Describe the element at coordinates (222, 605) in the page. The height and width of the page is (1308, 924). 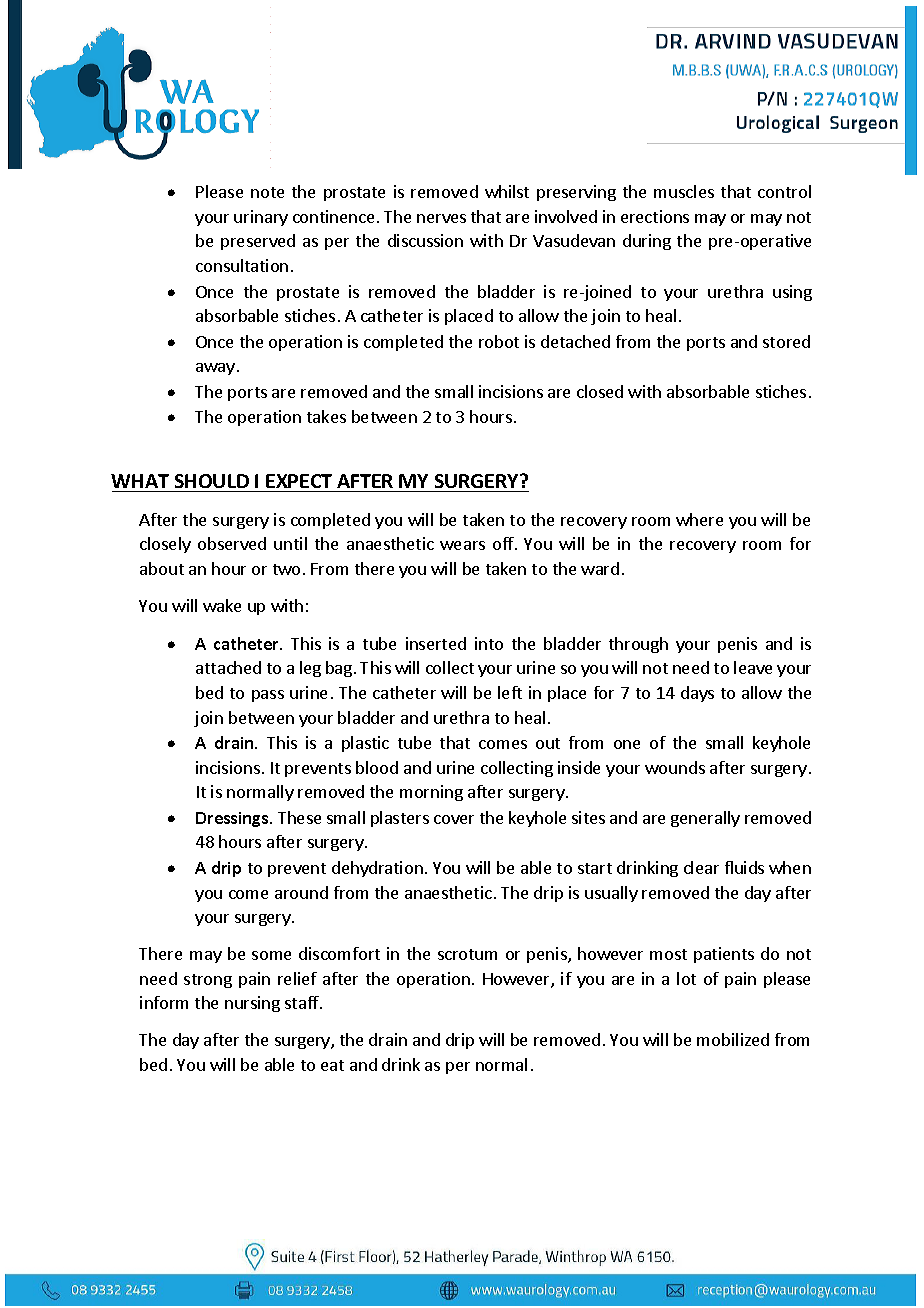
I see `wake` at that location.
